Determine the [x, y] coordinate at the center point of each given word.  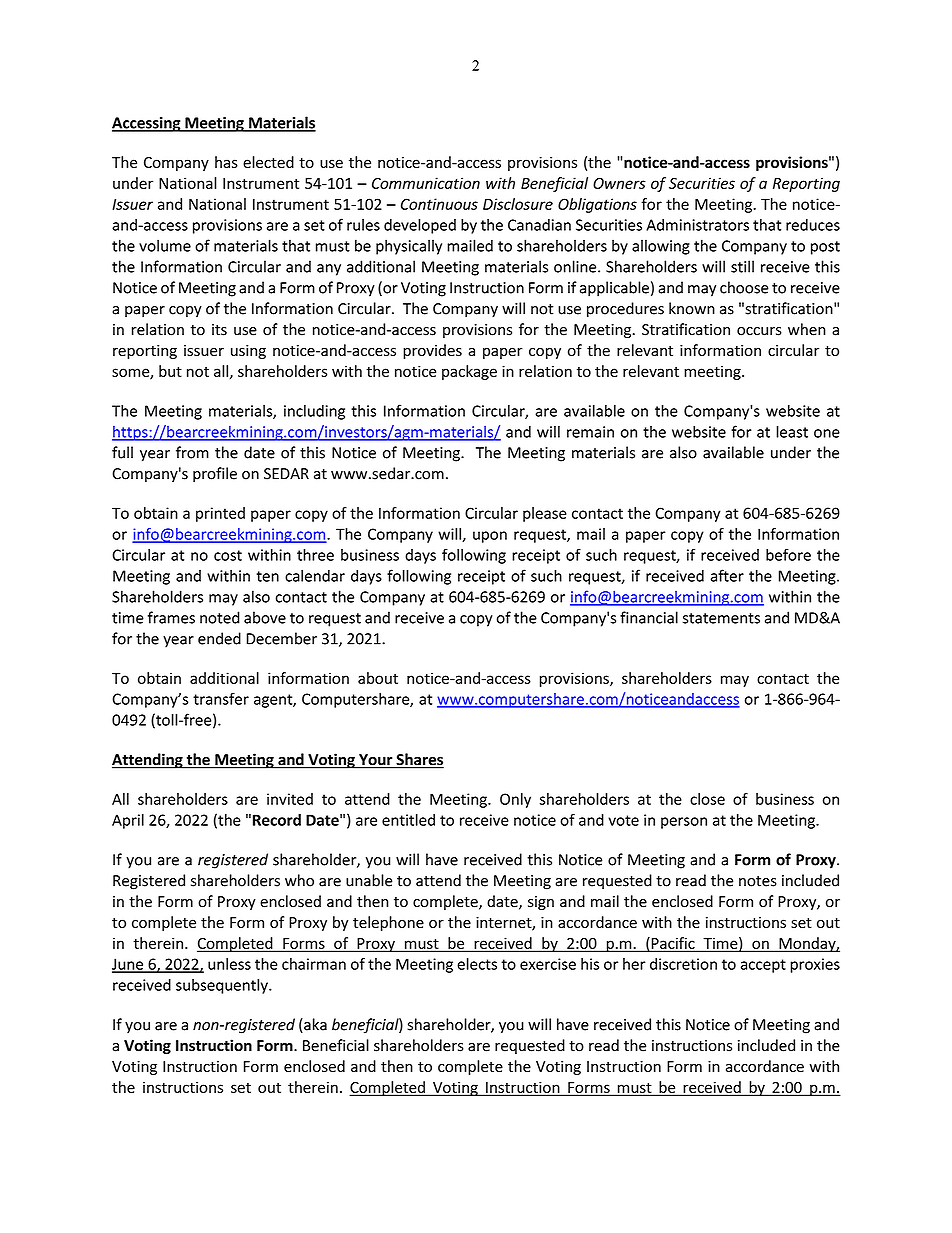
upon [490, 537]
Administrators [697, 225]
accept [763, 966]
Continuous [439, 204]
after [727, 575]
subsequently [223, 986]
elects [477, 964]
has [226, 162]
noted [220, 617]
